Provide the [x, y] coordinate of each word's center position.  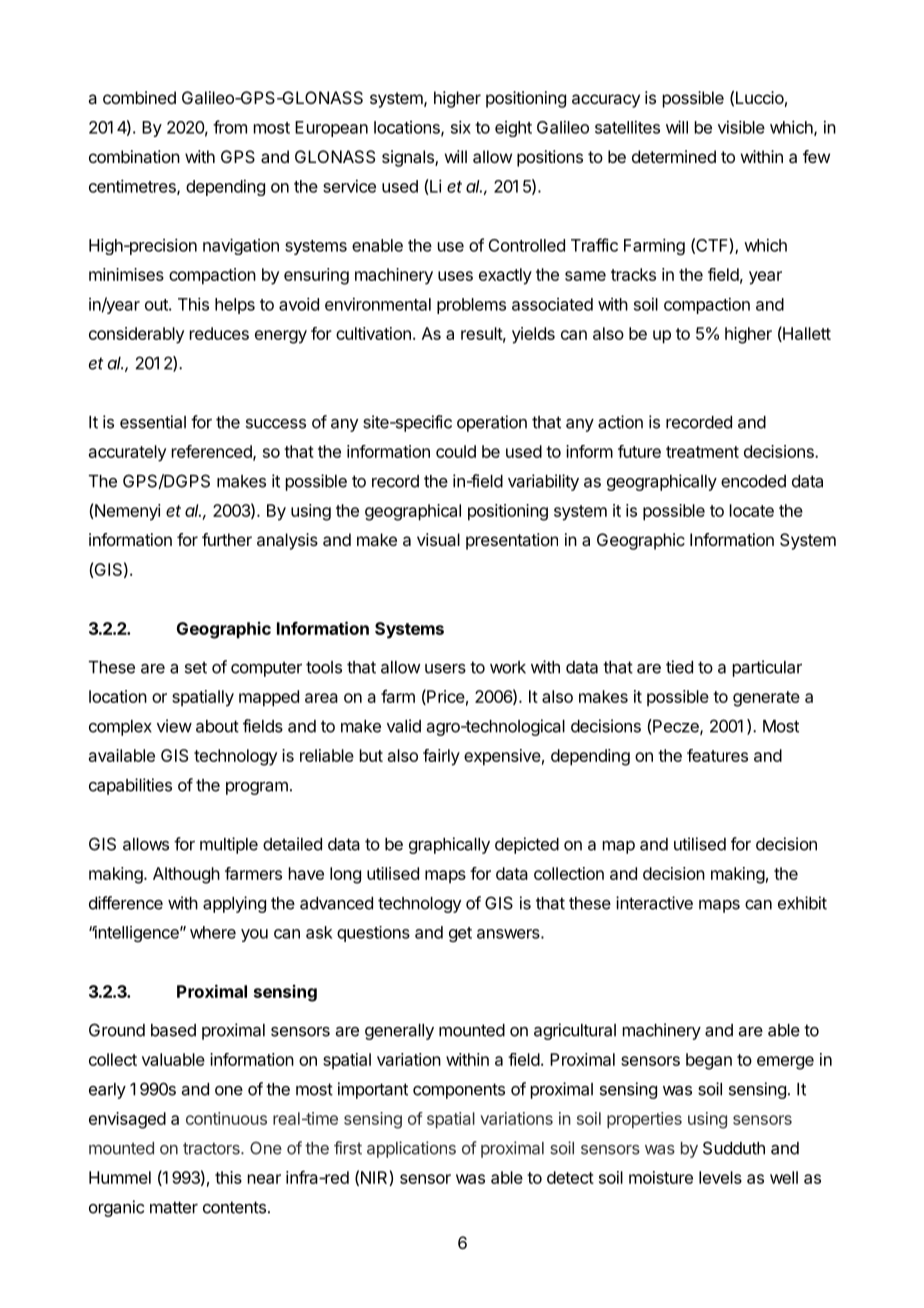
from [230, 127]
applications [411, 1149]
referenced [213, 452]
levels [720, 1177]
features [717, 755]
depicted [527, 845]
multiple [229, 845]
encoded [753, 481]
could [456, 451]
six [461, 127]
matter [174, 1207]
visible [741, 127]
